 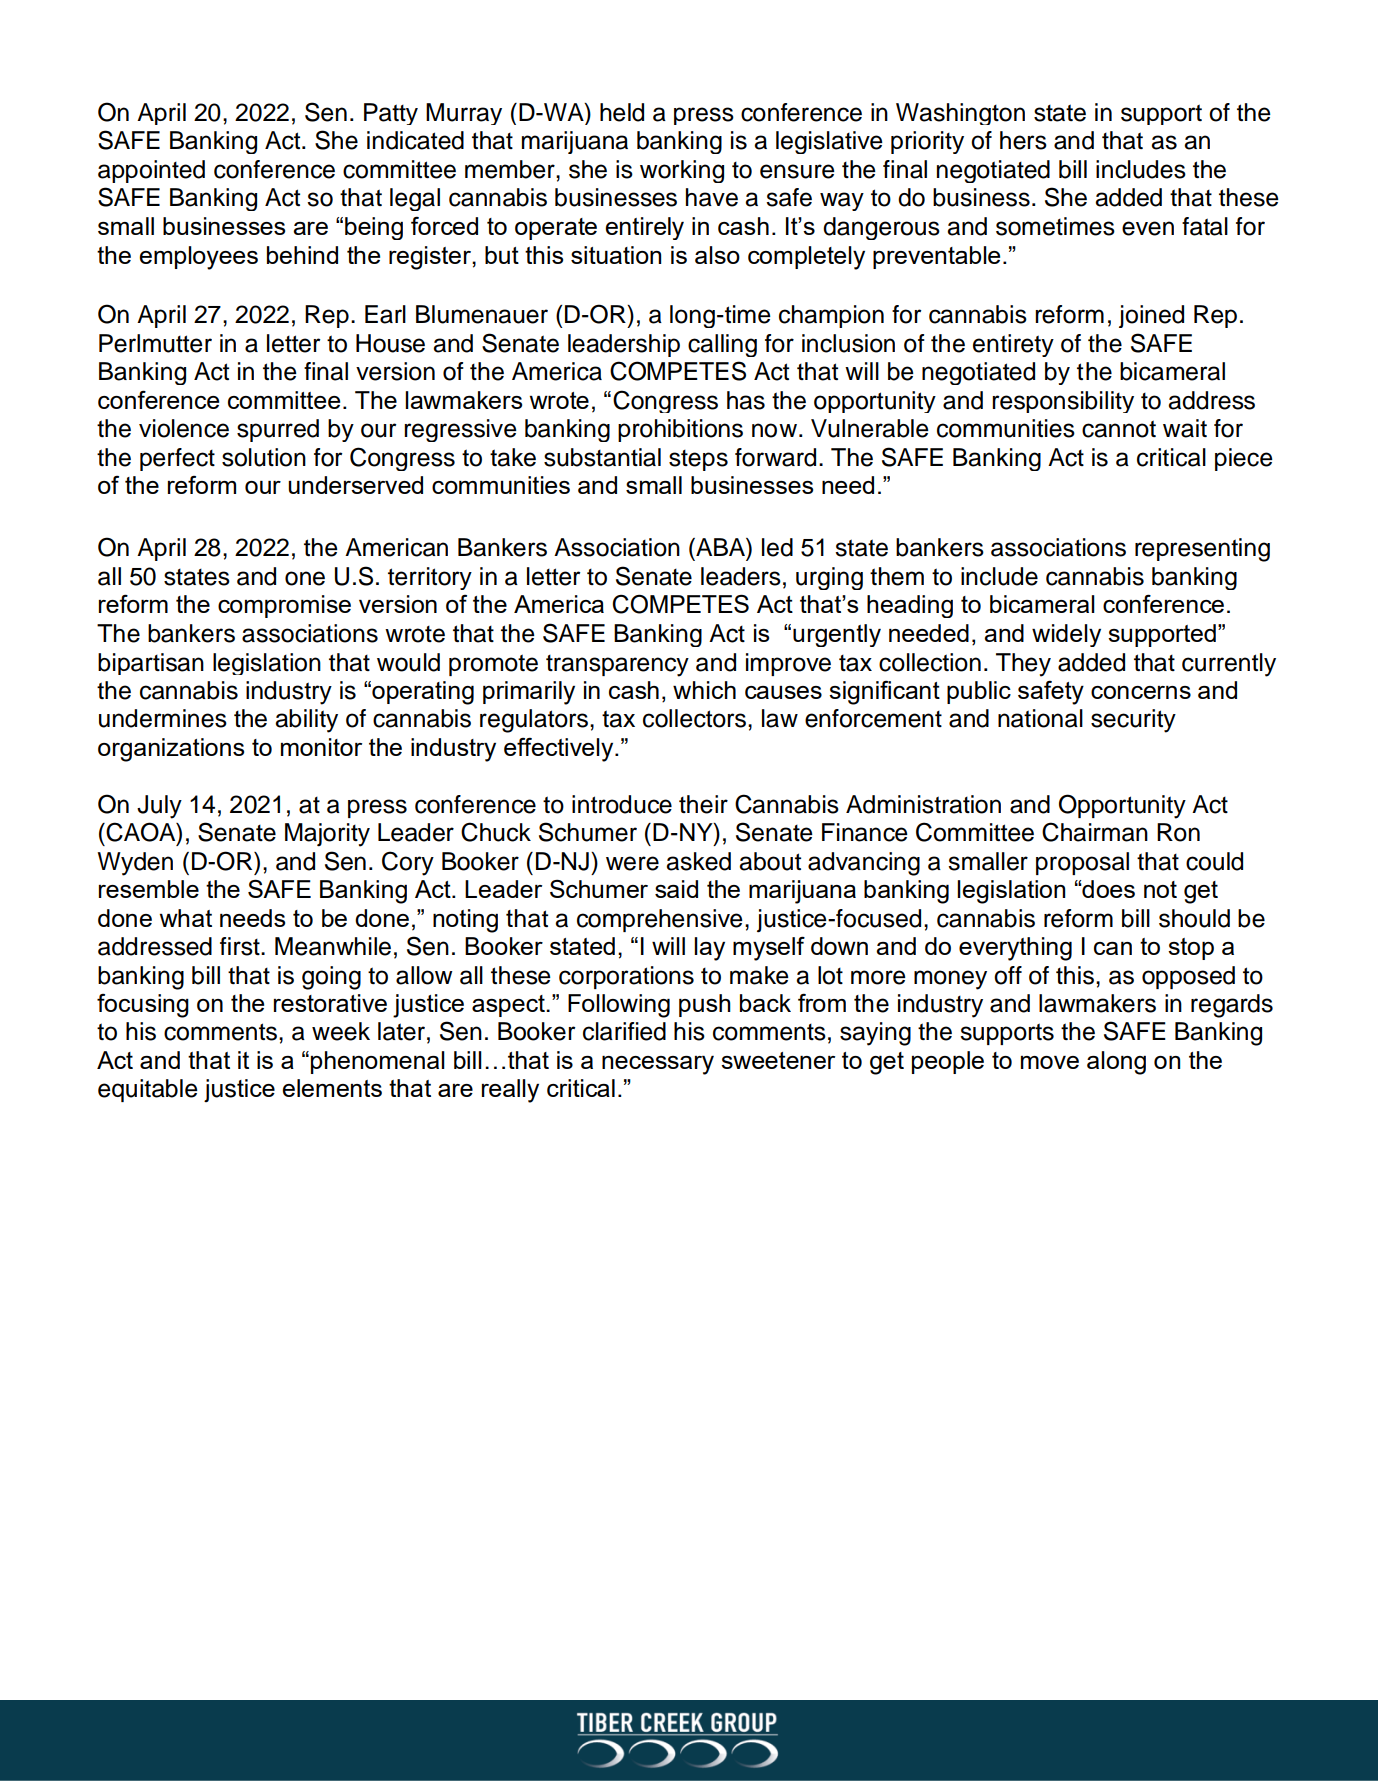 What do you see at coordinates (658, 1065) in the screenshot?
I see `necessary` at bounding box center [658, 1065].
